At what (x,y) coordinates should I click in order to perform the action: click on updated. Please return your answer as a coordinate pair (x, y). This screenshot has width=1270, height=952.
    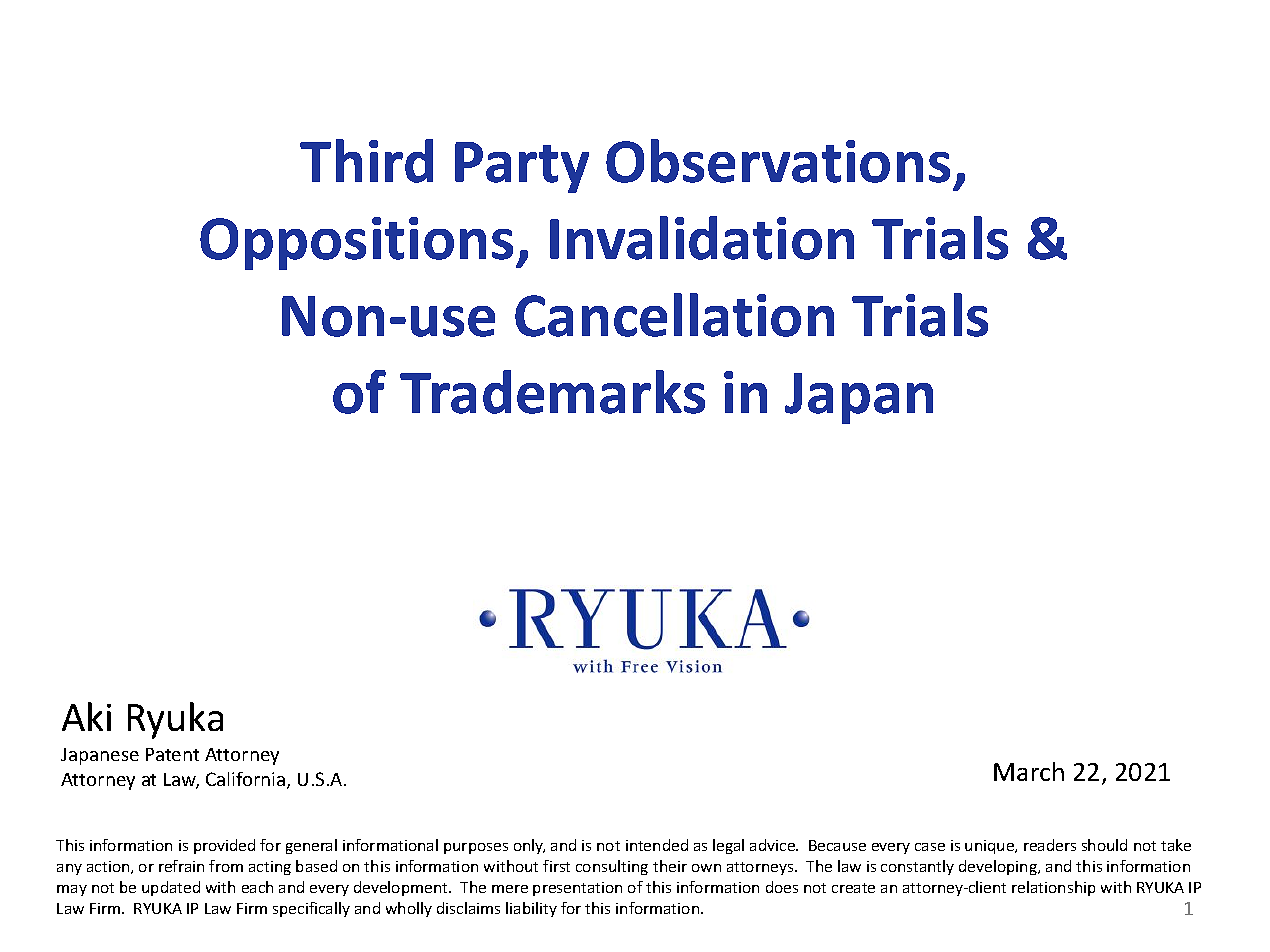
    Looking at the image, I should click on (171, 888).
